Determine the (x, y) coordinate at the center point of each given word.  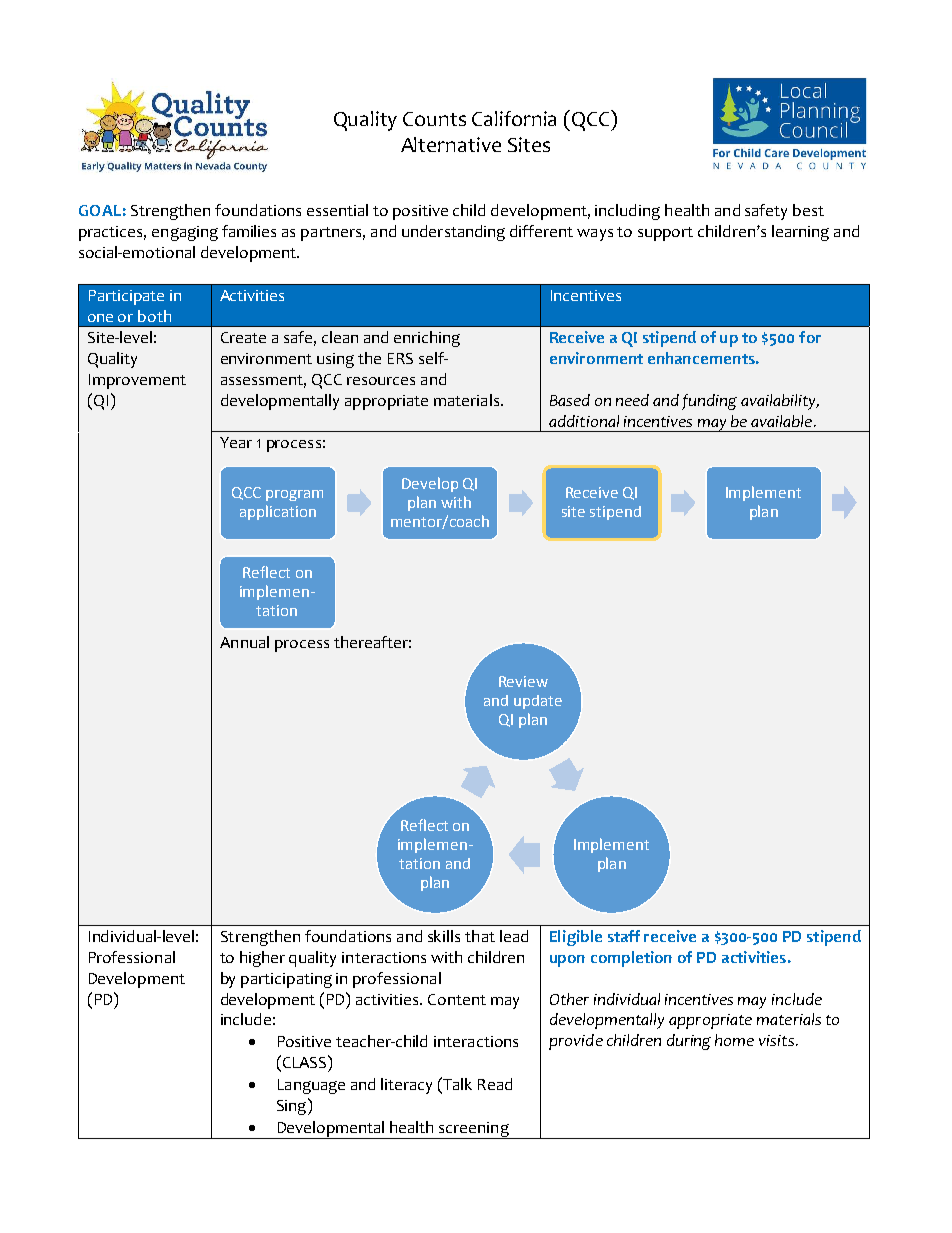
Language (311, 1086)
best (808, 210)
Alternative (451, 144)
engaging (185, 233)
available (783, 421)
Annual (244, 642)
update (538, 702)
